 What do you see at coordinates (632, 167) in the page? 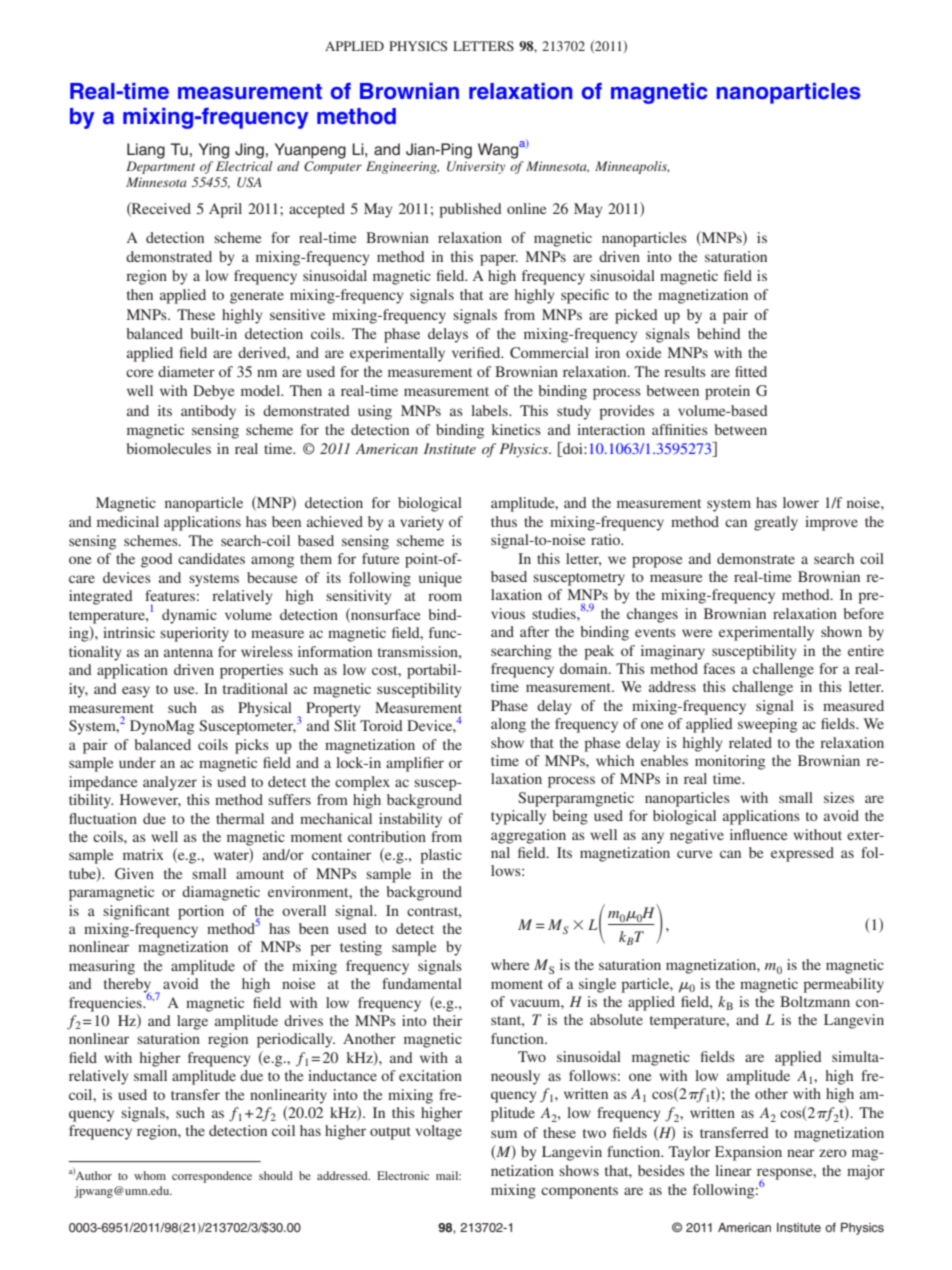
I see `Minneapolis` at bounding box center [632, 167].
